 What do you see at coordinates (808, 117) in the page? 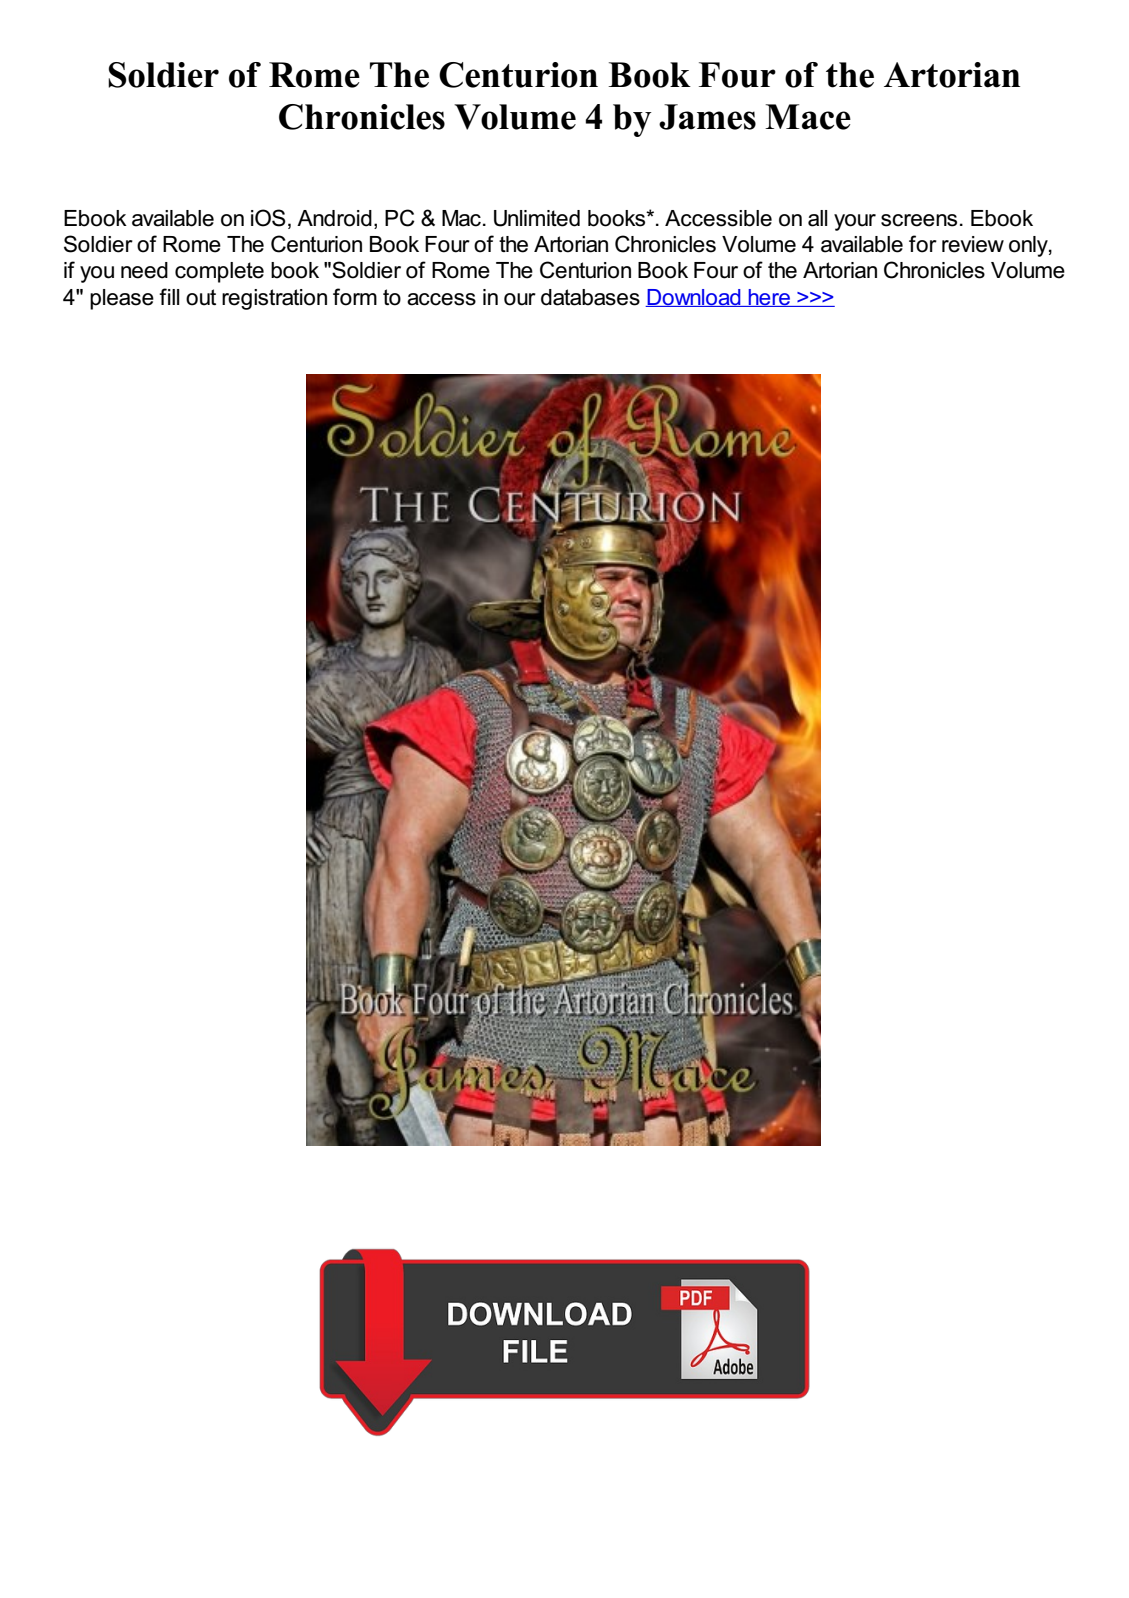
I see `Mace` at bounding box center [808, 117].
